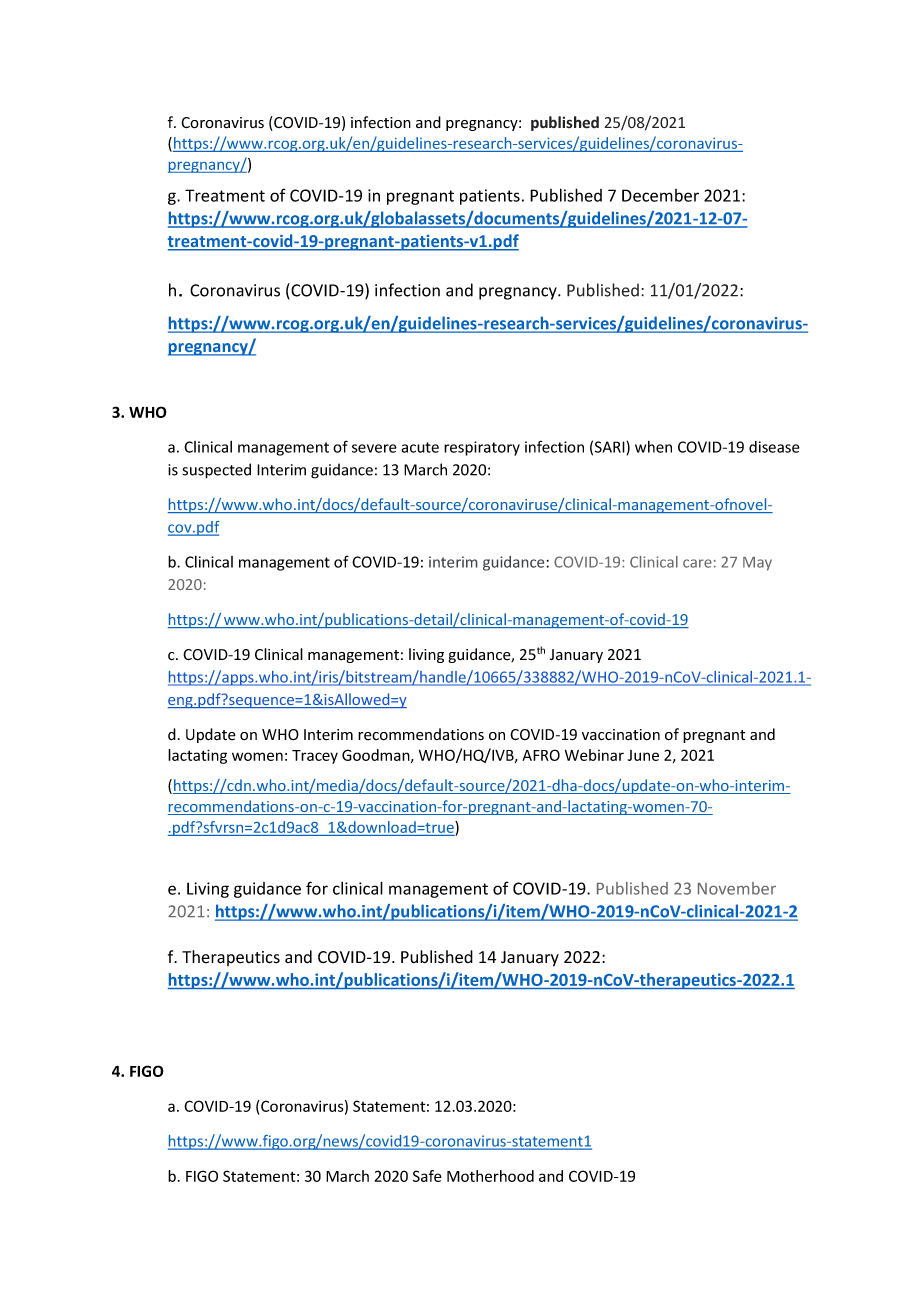  What do you see at coordinates (697, 563) in the screenshot?
I see `care` at bounding box center [697, 563].
